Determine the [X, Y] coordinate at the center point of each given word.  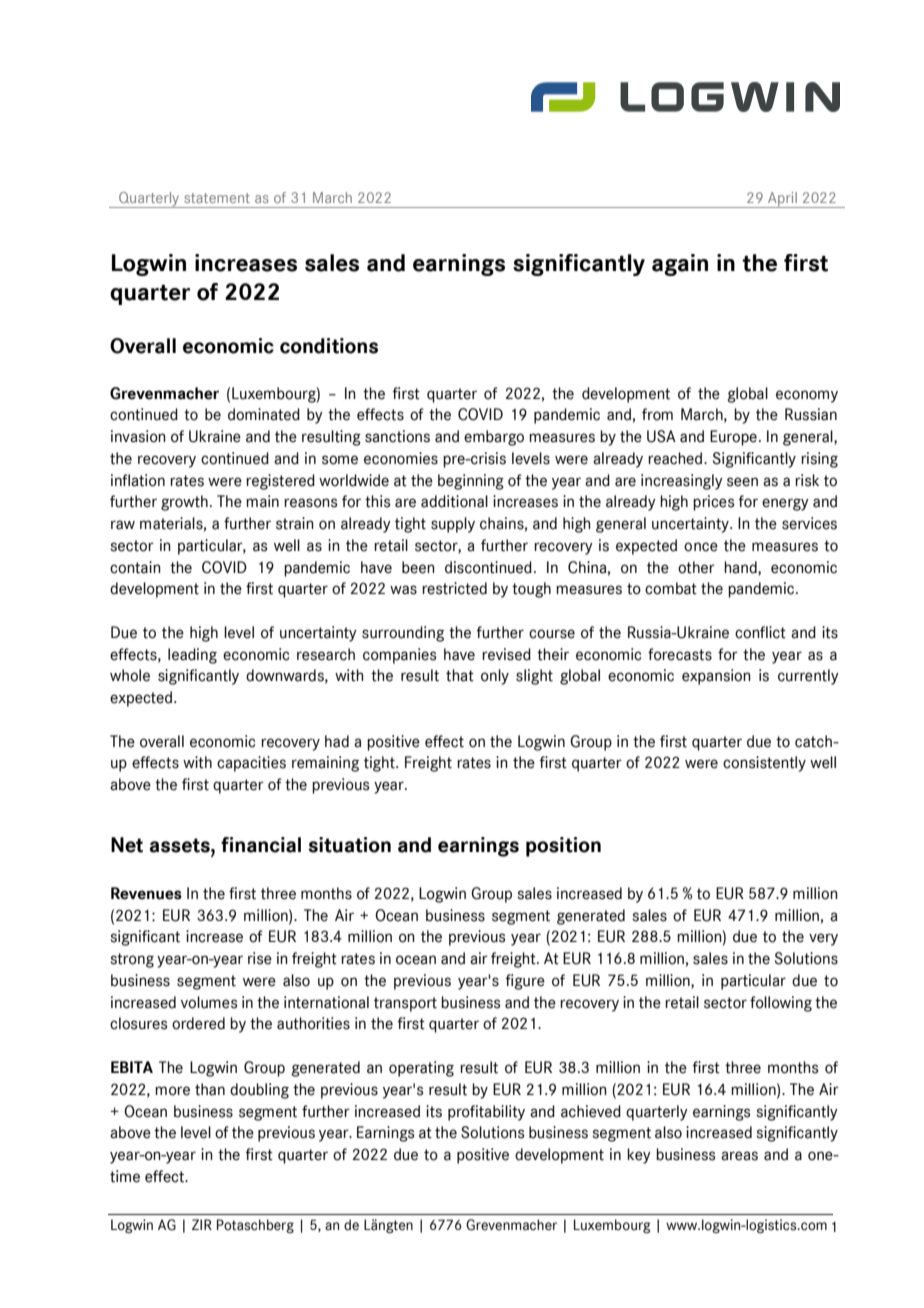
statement [217, 198]
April [782, 200]
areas [739, 1156]
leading [192, 656]
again [680, 265]
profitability [486, 1113]
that [460, 675]
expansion [716, 677]
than [210, 1089]
